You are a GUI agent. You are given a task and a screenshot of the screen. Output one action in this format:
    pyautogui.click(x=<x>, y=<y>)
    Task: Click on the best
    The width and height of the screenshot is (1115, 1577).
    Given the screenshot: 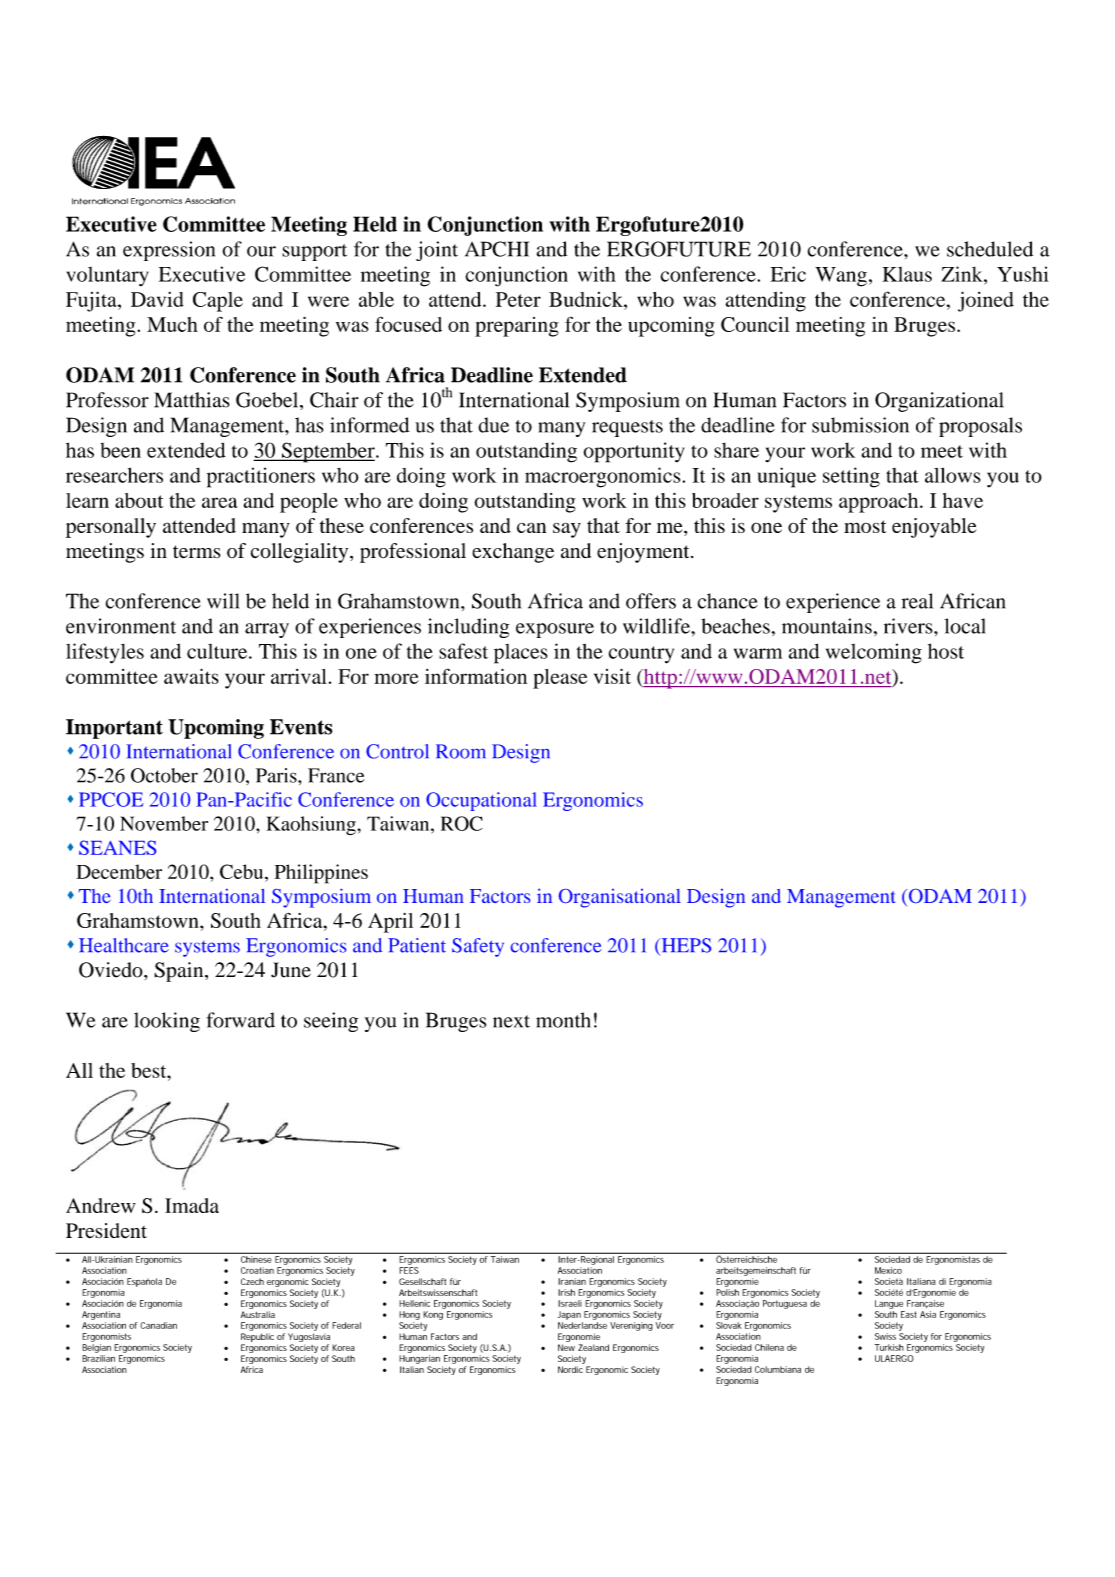 What is the action you would take?
    pyautogui.click(x=150, y=1070)
